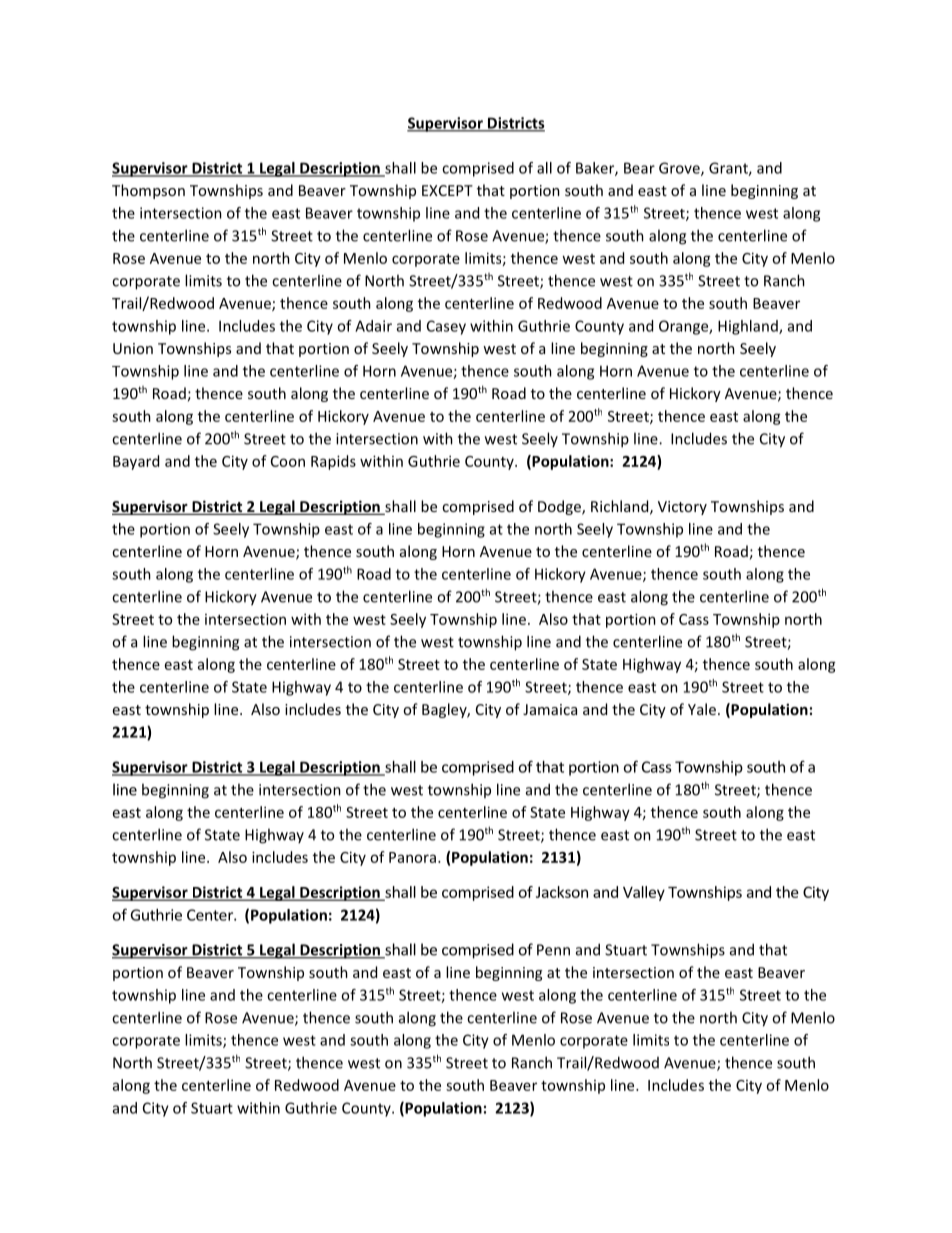 The width and height of the screenshot is (952, 1233). What do you see at coordinates (562, 892) in the screenshot?
I see `Jackson` at bounding box center [562, 892].
